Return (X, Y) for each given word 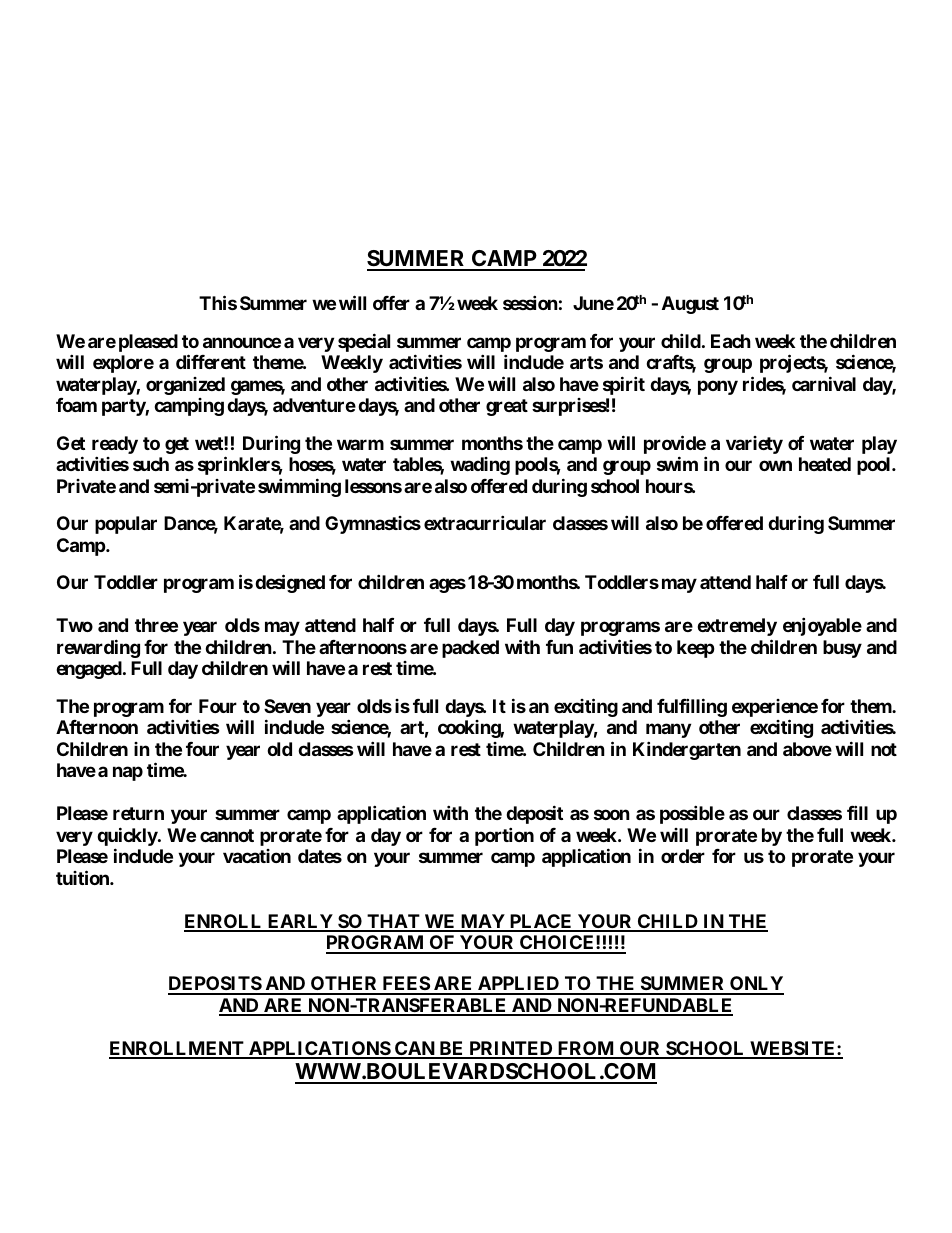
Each (731, 341)
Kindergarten (687, 750)
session (530, 302)
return (138, 813)
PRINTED (511, 1049)
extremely (737, 627)
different (211, 361)
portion (504, 836)
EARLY (300, 922)
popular (126, 525)
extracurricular (485, 522)
